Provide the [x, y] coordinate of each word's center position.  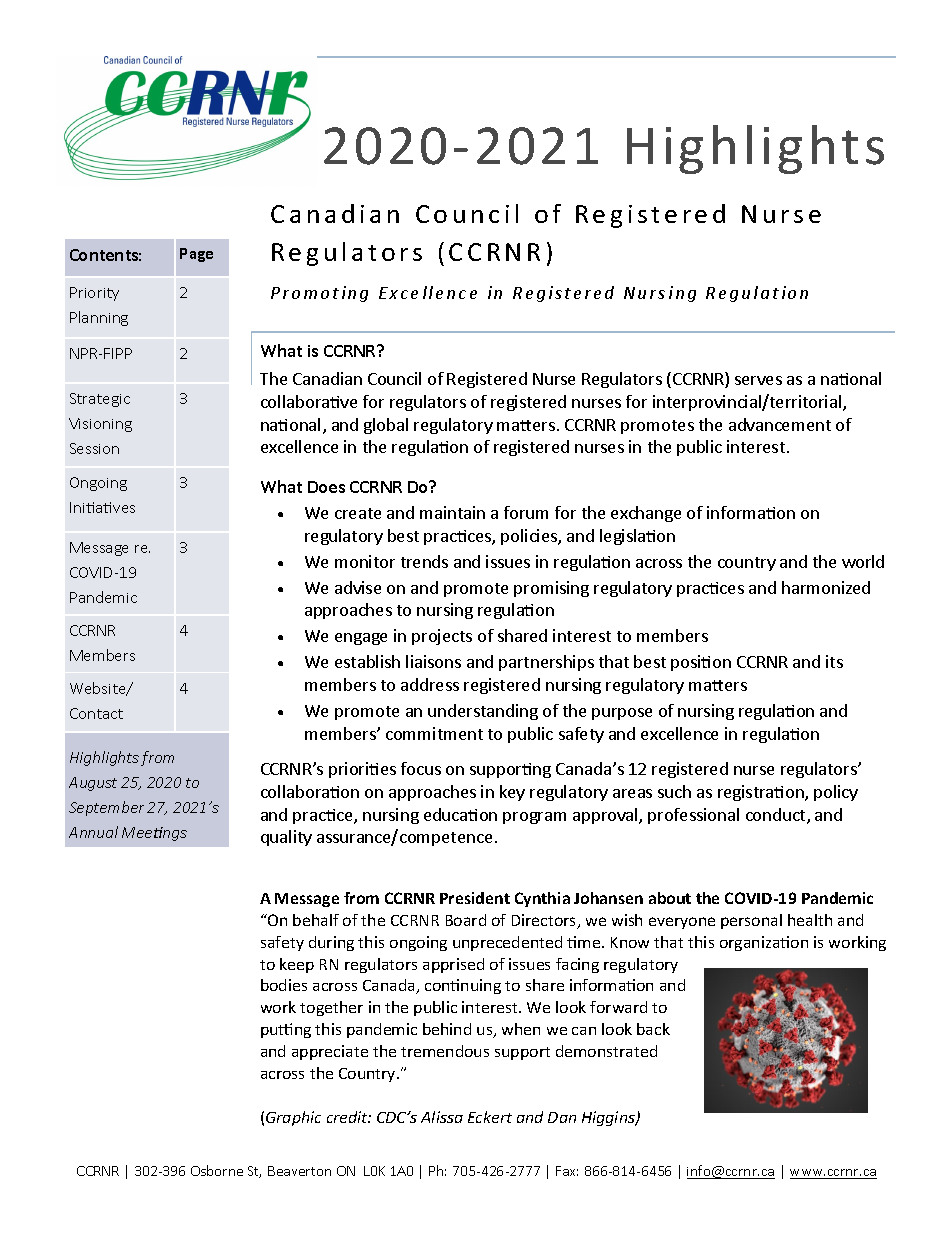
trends [424, 561]
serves [758, 380]
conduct [777, 816]
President [475, 898]
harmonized [826, 587]
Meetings [154, 834]
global [386, 426]
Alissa [442, 1117]
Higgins [609, 1118]
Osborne [217, 1170]
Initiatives [102, 507]
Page [196, 255]
